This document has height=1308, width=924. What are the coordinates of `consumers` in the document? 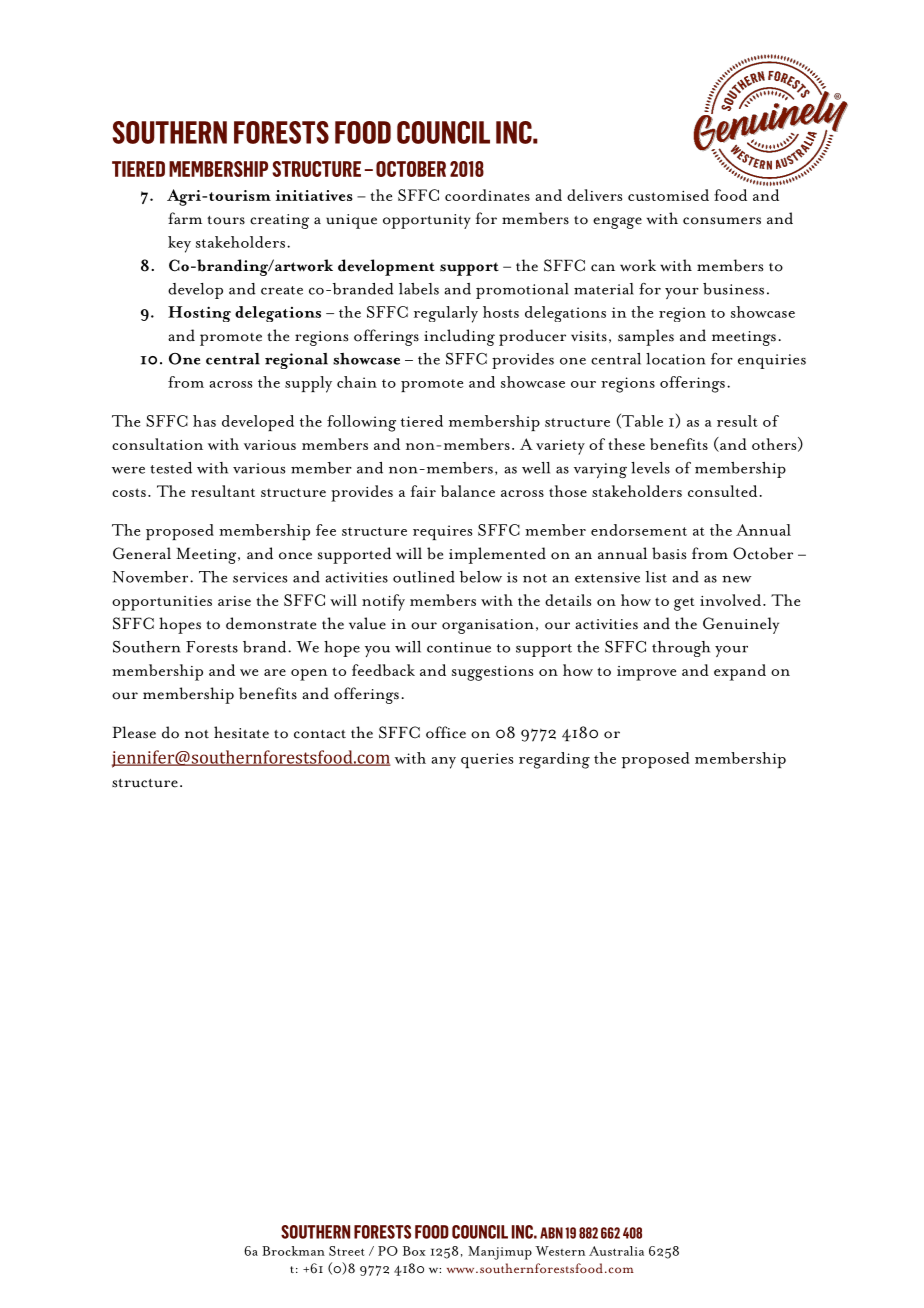 It's located at (722, 221).
